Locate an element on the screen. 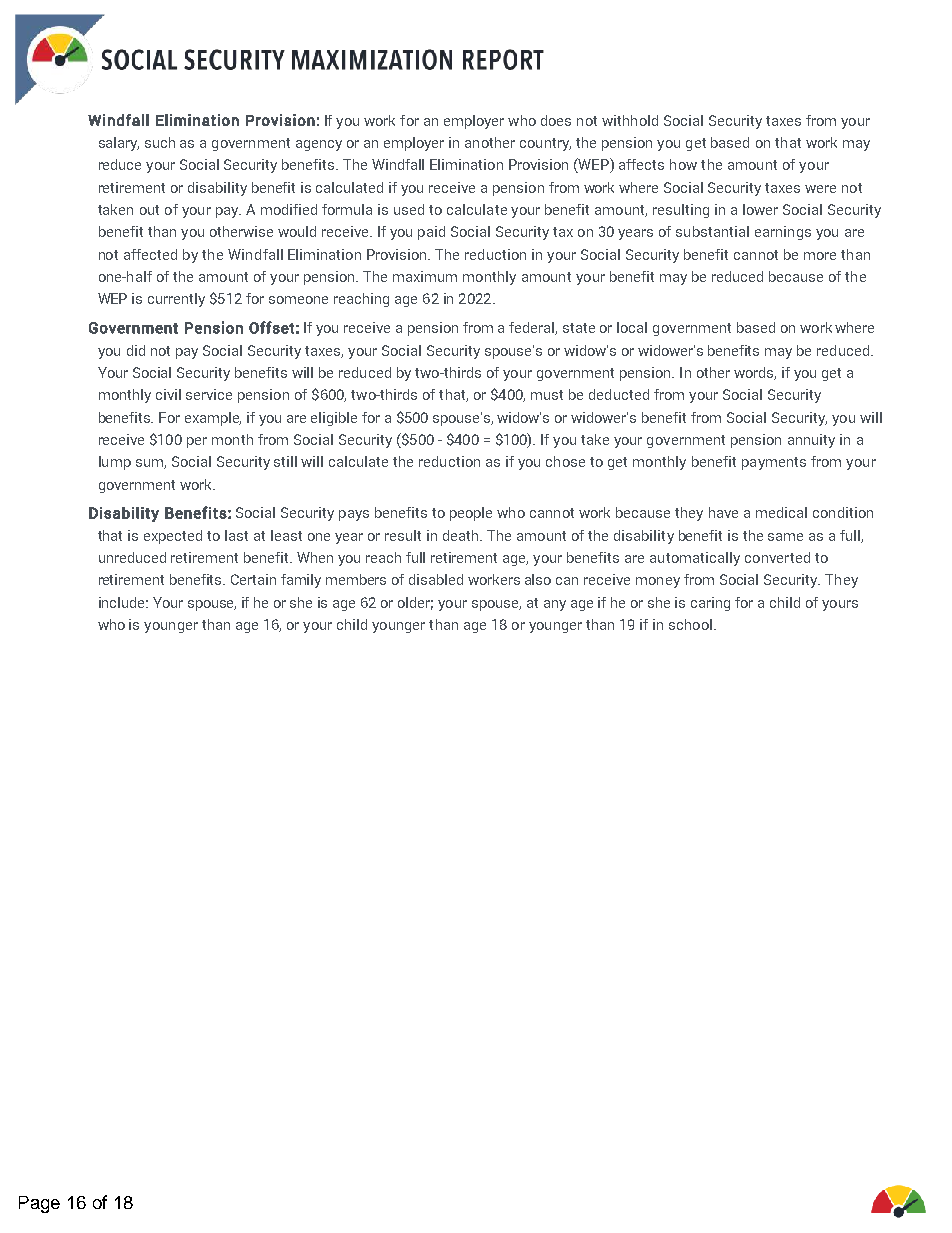  used is located at coordinates (409, 209).
